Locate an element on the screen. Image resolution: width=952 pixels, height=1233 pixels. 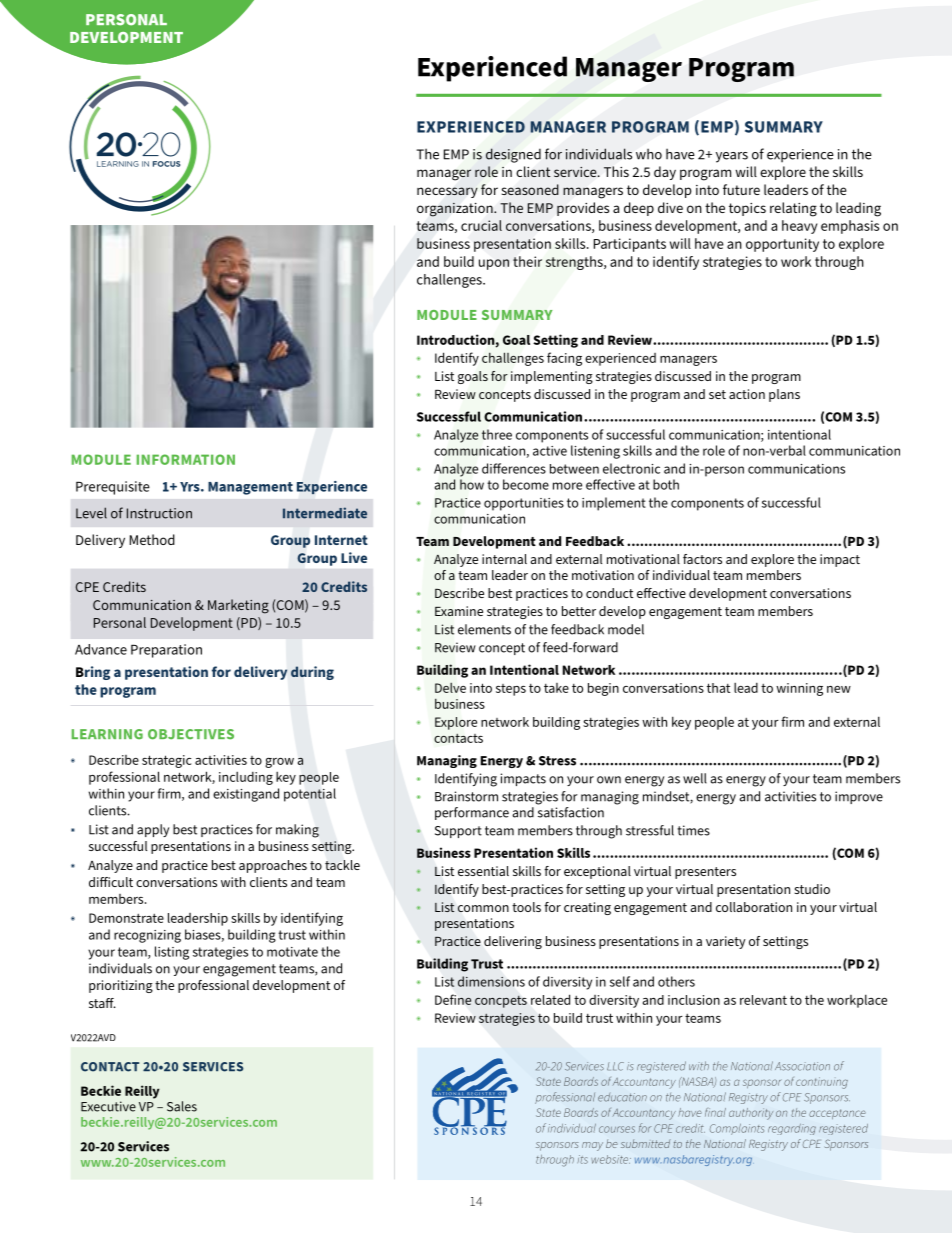
INFORMATION is located at coordinates (186, 459).
